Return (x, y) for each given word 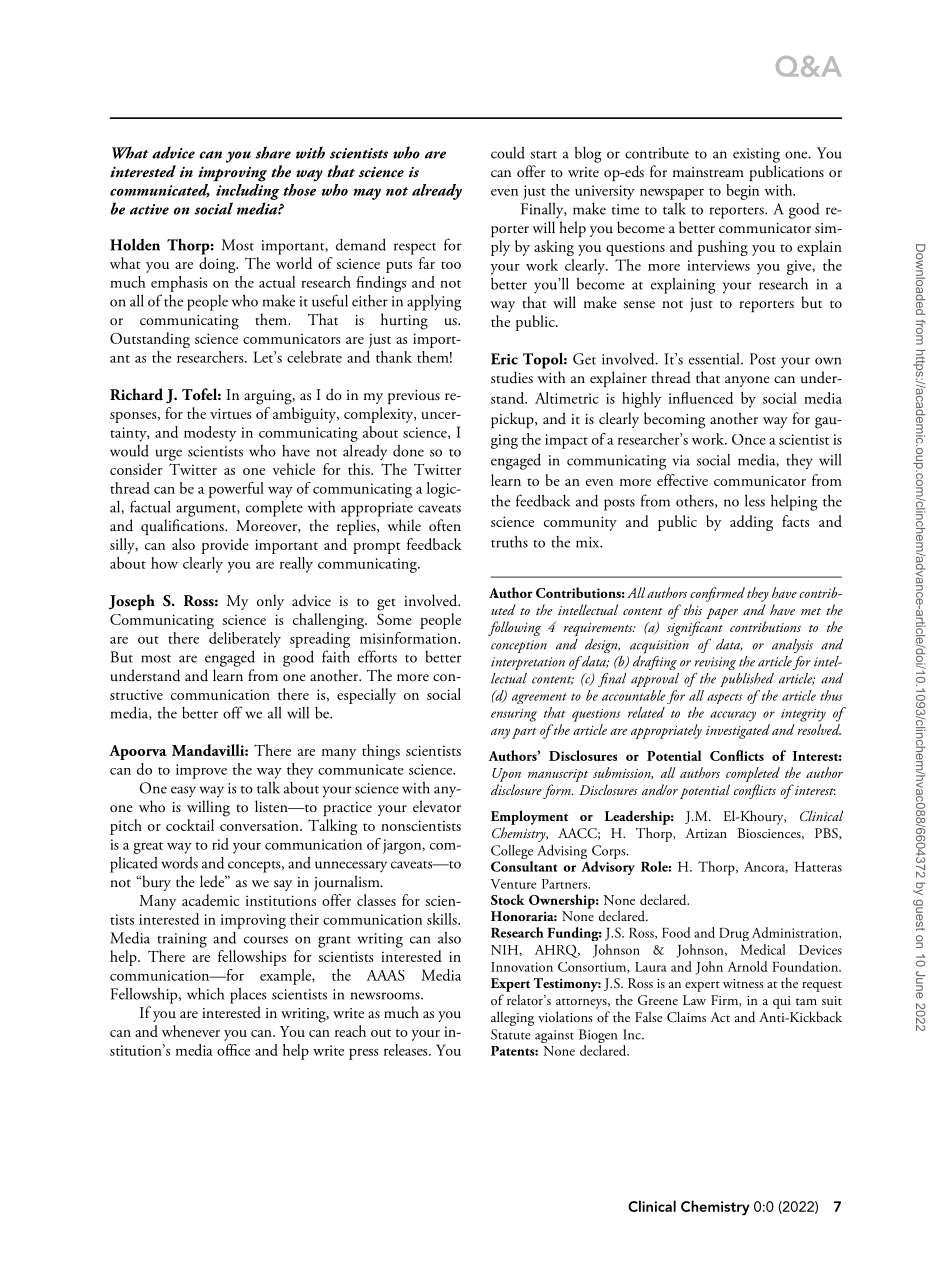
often (445, 525)
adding (751, 523)
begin (742, 192)
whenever (191, 1031)
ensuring (514, 715)
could (508, 152)
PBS (827, 834)
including (247, 190)
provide (225, 546)
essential (715, 358)
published (747, 680)
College (512, 853)
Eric (504, 359)
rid (220, 844)
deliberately (245, 640)
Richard (136, 394)
